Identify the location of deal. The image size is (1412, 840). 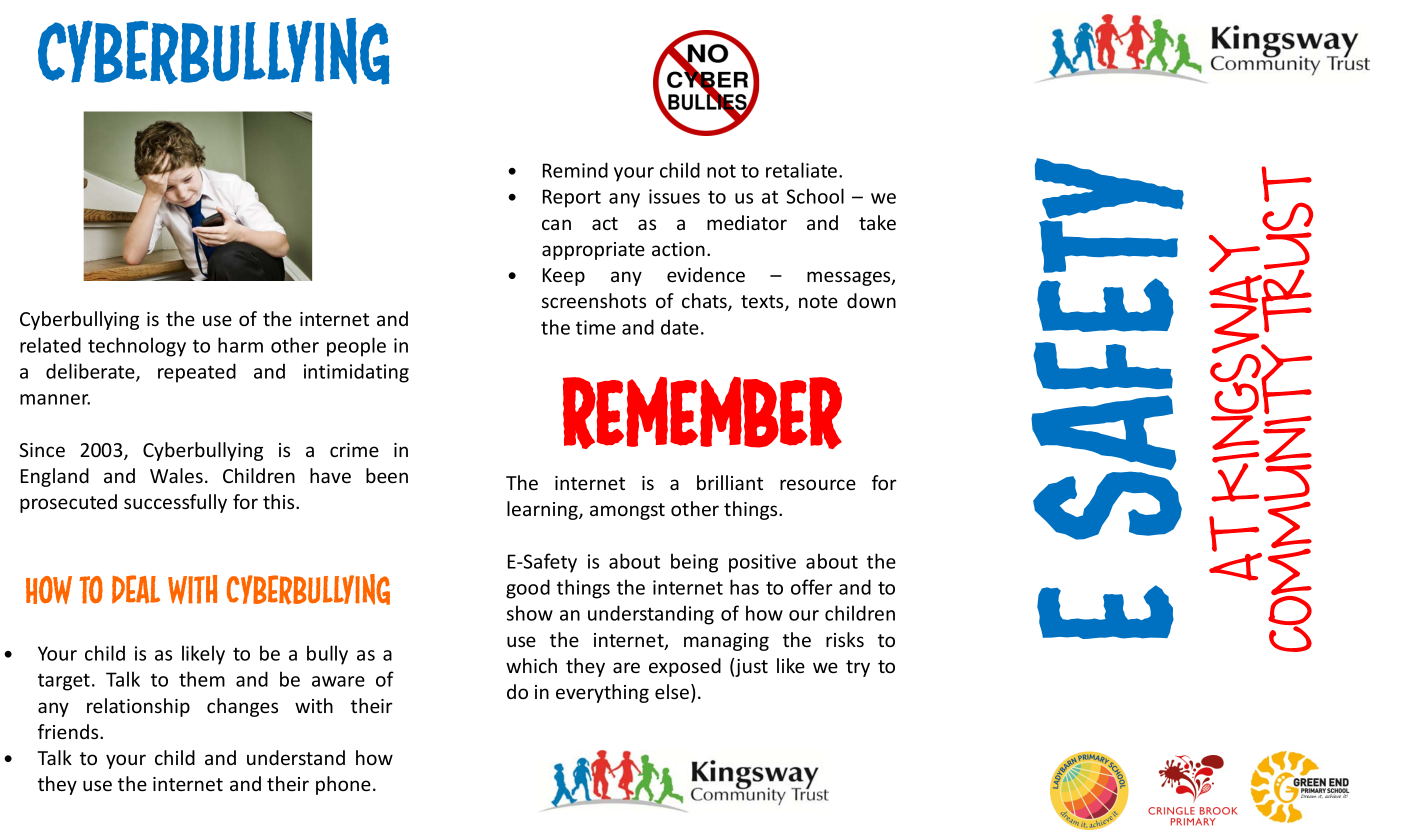
(136, 589).
